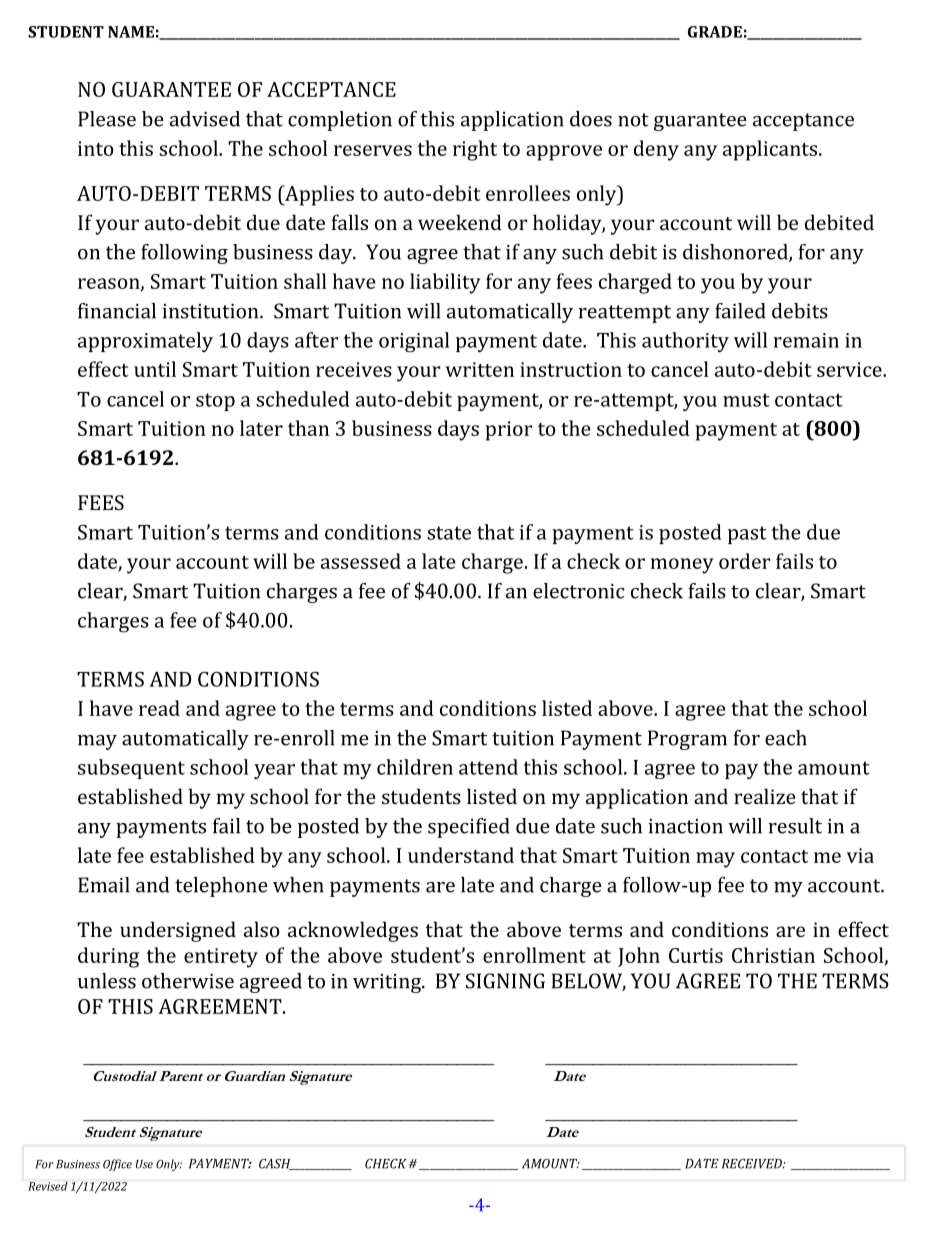 This screenshot has width=952, height=1233. What do you see at coordinates (747, 535) in the screenshot?
I see `past` at bounding box center [747, 535].
